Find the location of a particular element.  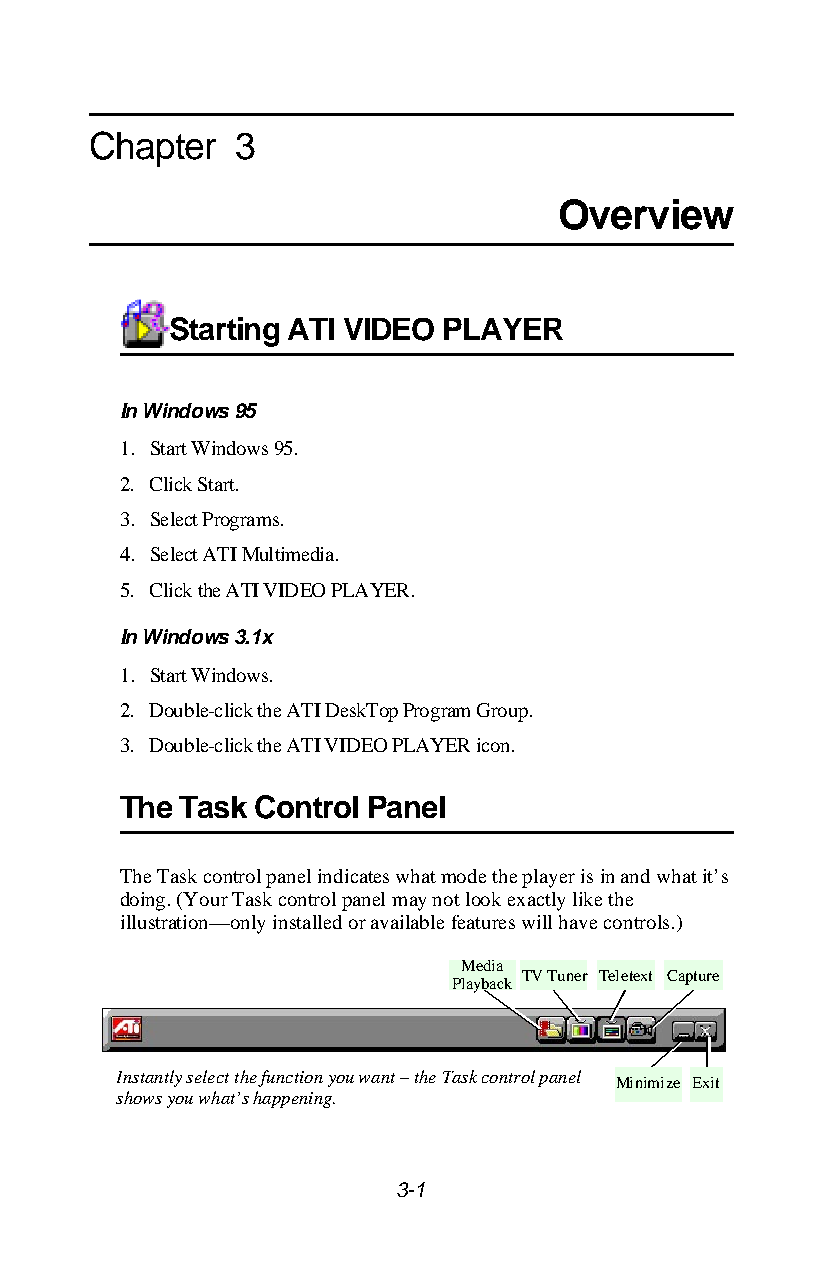

and is located at coordinates (635, 876).
